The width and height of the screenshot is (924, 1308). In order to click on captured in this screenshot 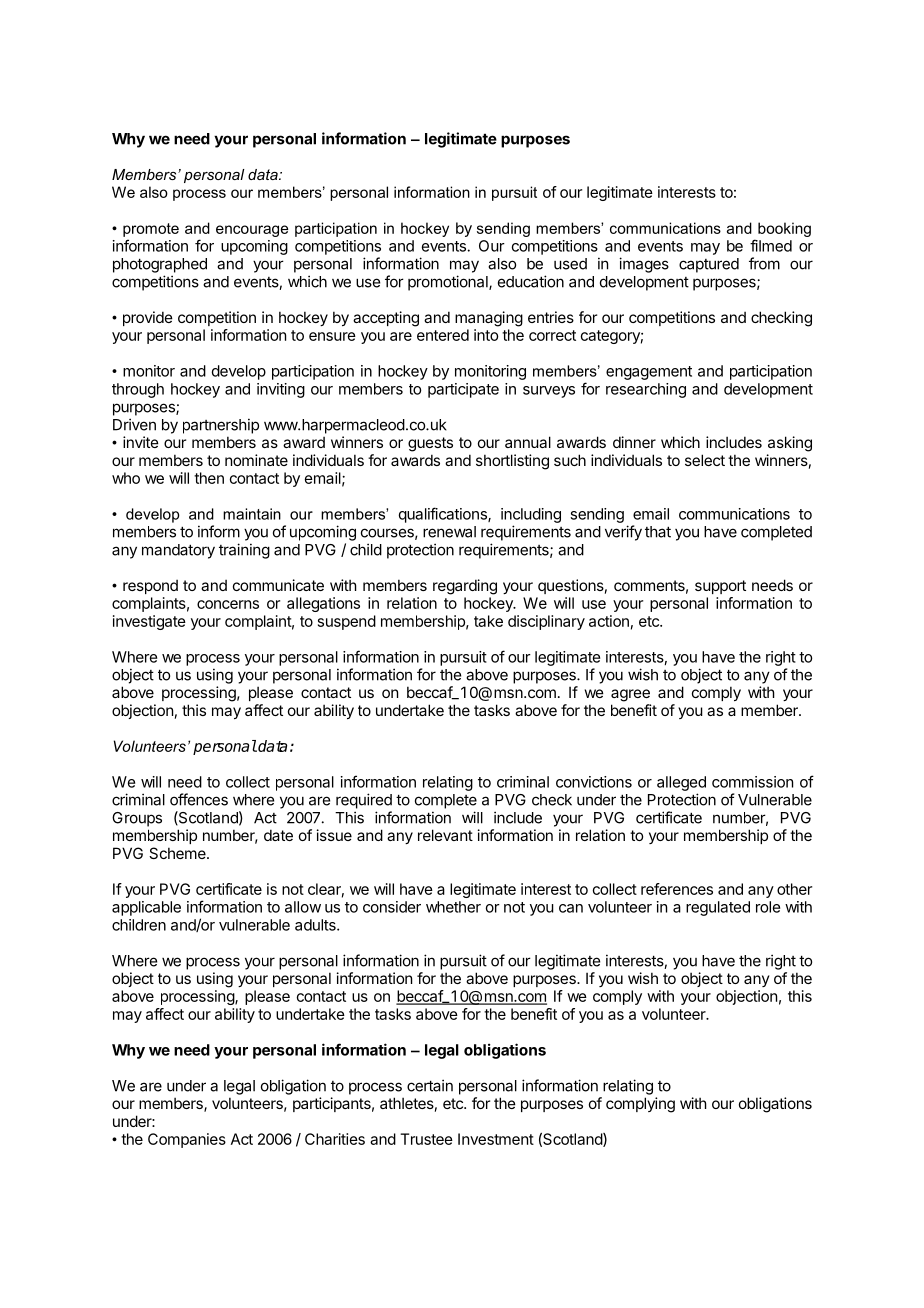, I will do `click(709, 265)`.
